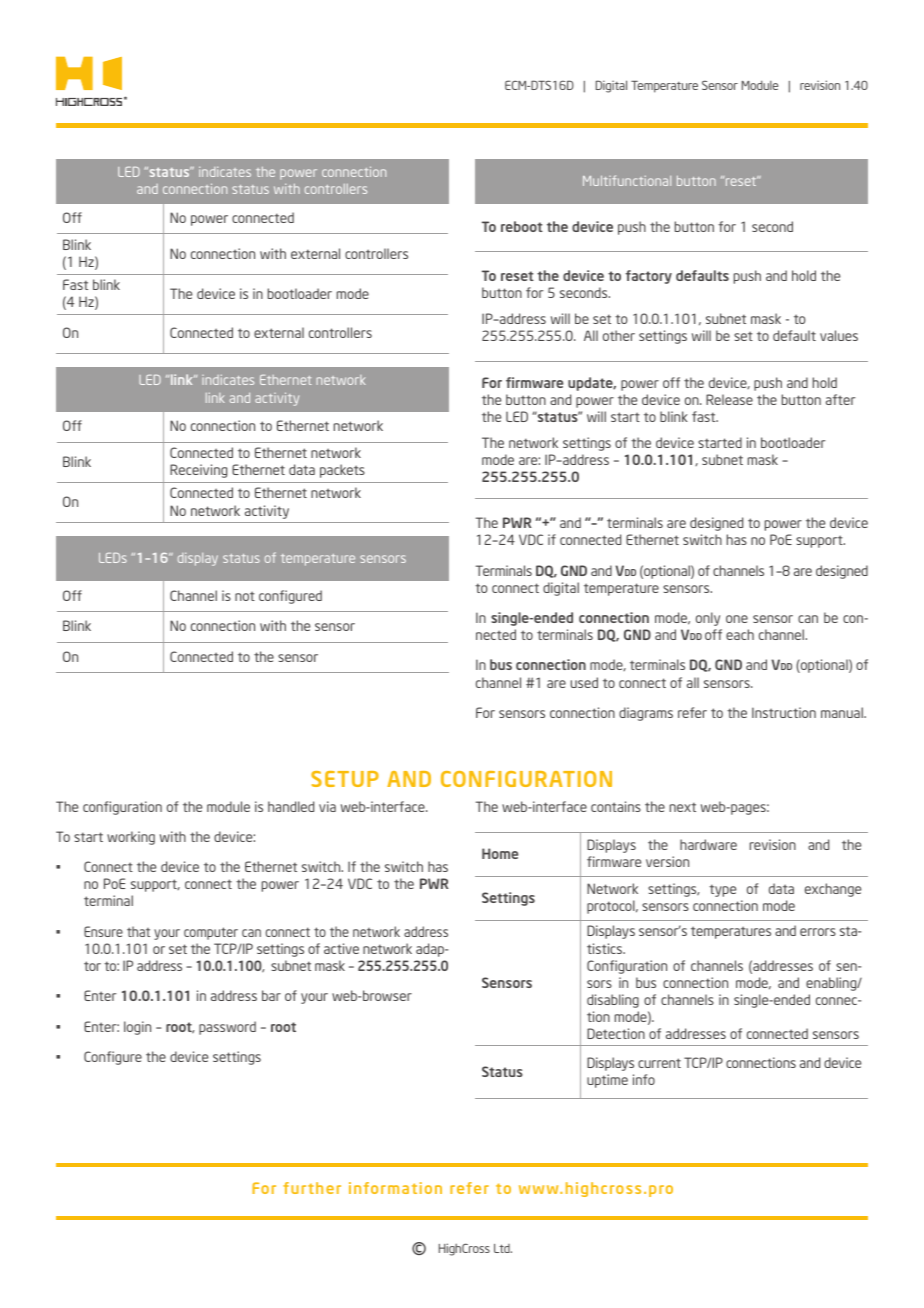 This page has height=1308, width=924. What do you see at coordinates (843, 712) in the page?
I see `manual` at bounding box center [843, 712].
